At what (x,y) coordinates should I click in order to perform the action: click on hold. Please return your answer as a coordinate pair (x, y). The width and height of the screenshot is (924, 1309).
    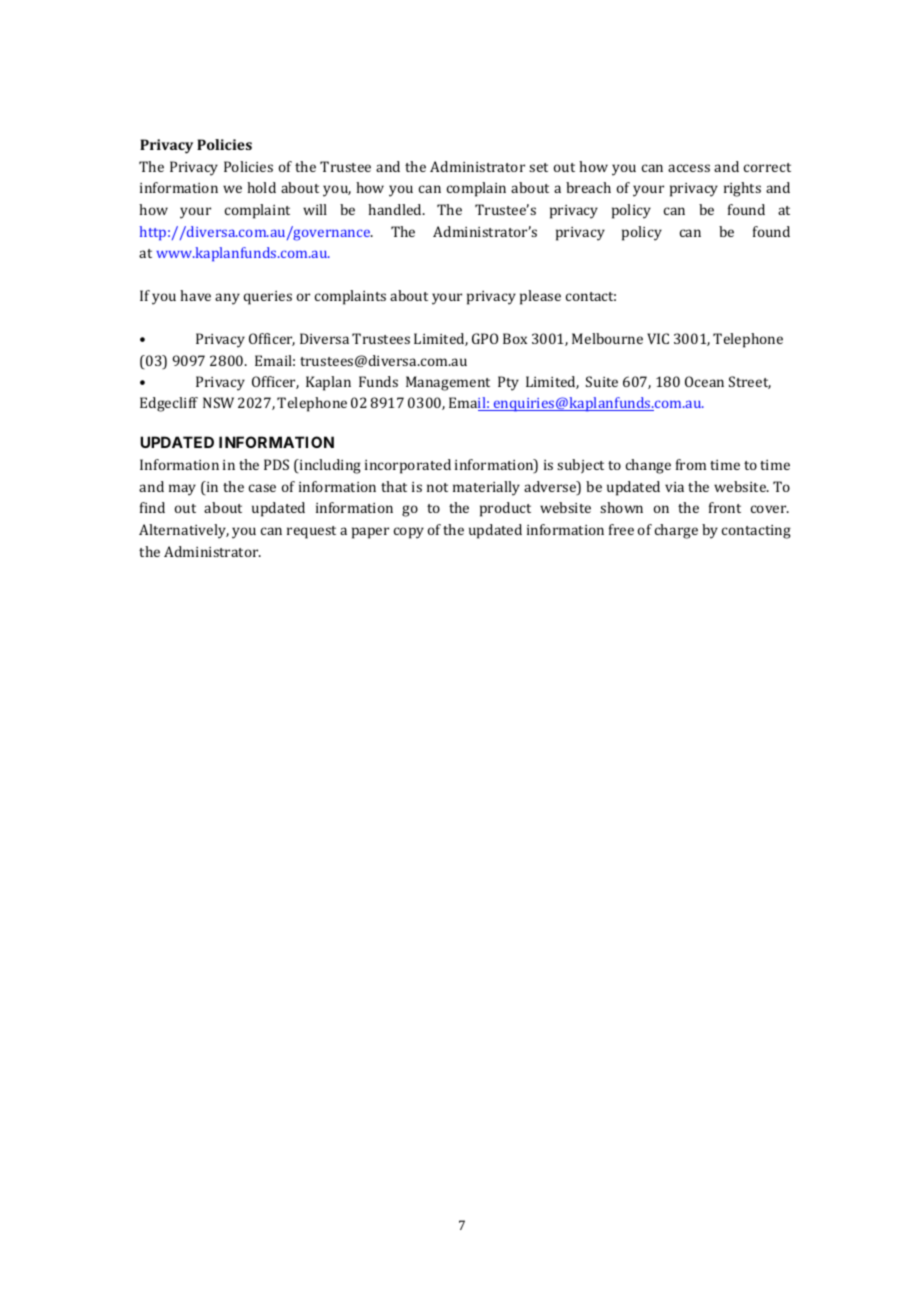
    Looking at the image, I should click on (261, 187).
